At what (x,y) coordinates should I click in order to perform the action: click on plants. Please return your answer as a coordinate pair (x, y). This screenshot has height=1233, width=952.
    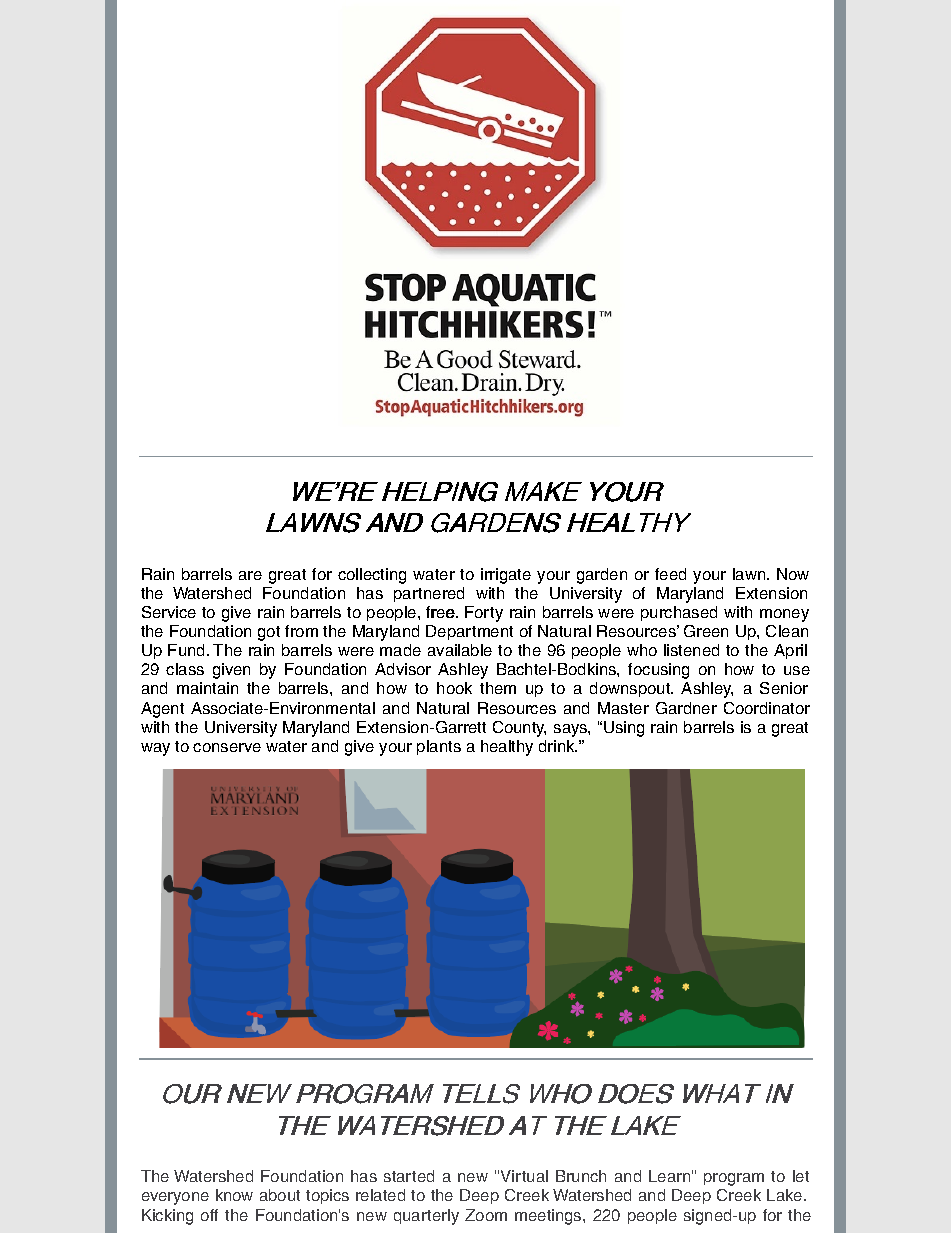
    Looking at the image, I should click on (439, 747).
